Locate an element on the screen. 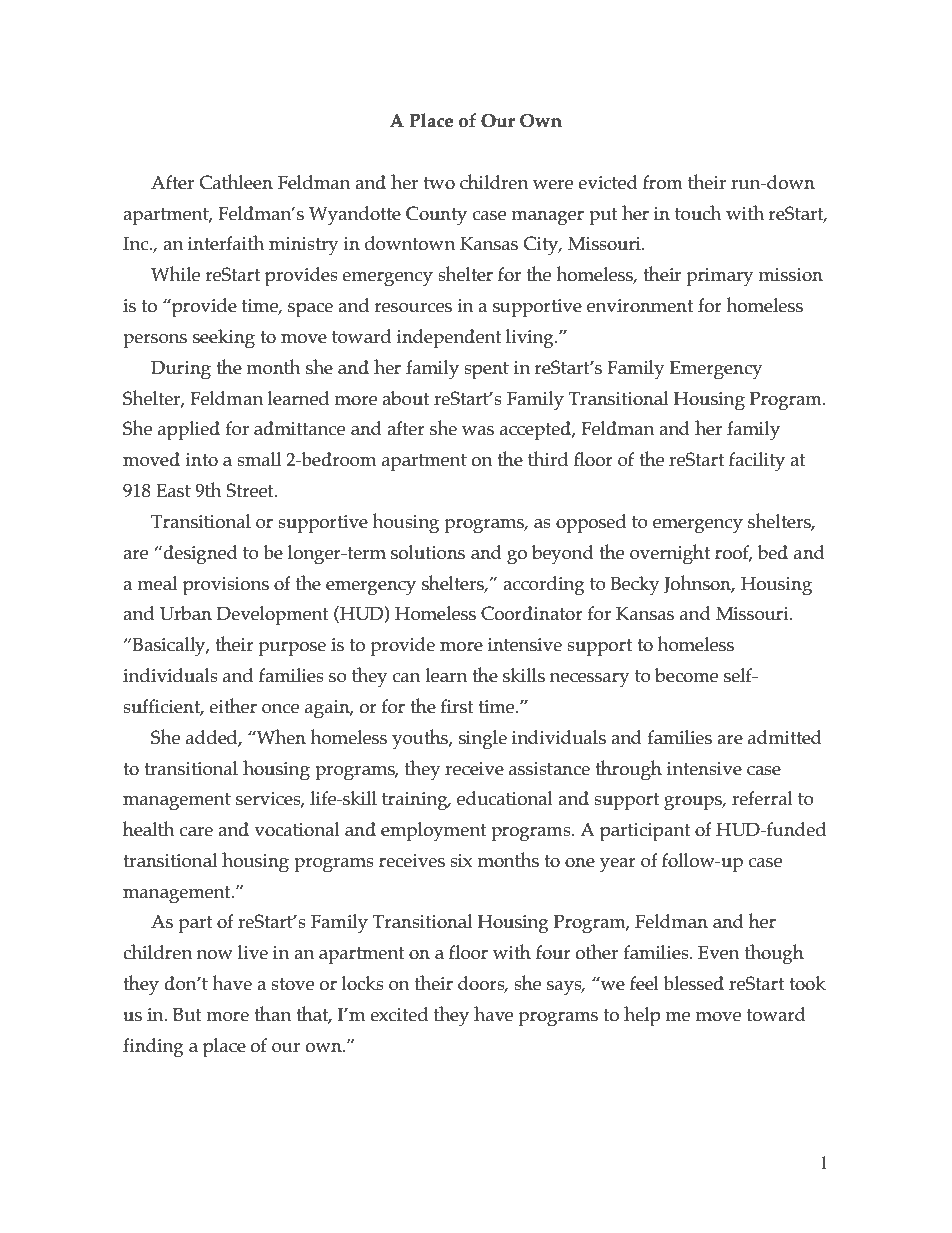 The image size is (952, 1233). But is located at coordinates (187, 1015).
